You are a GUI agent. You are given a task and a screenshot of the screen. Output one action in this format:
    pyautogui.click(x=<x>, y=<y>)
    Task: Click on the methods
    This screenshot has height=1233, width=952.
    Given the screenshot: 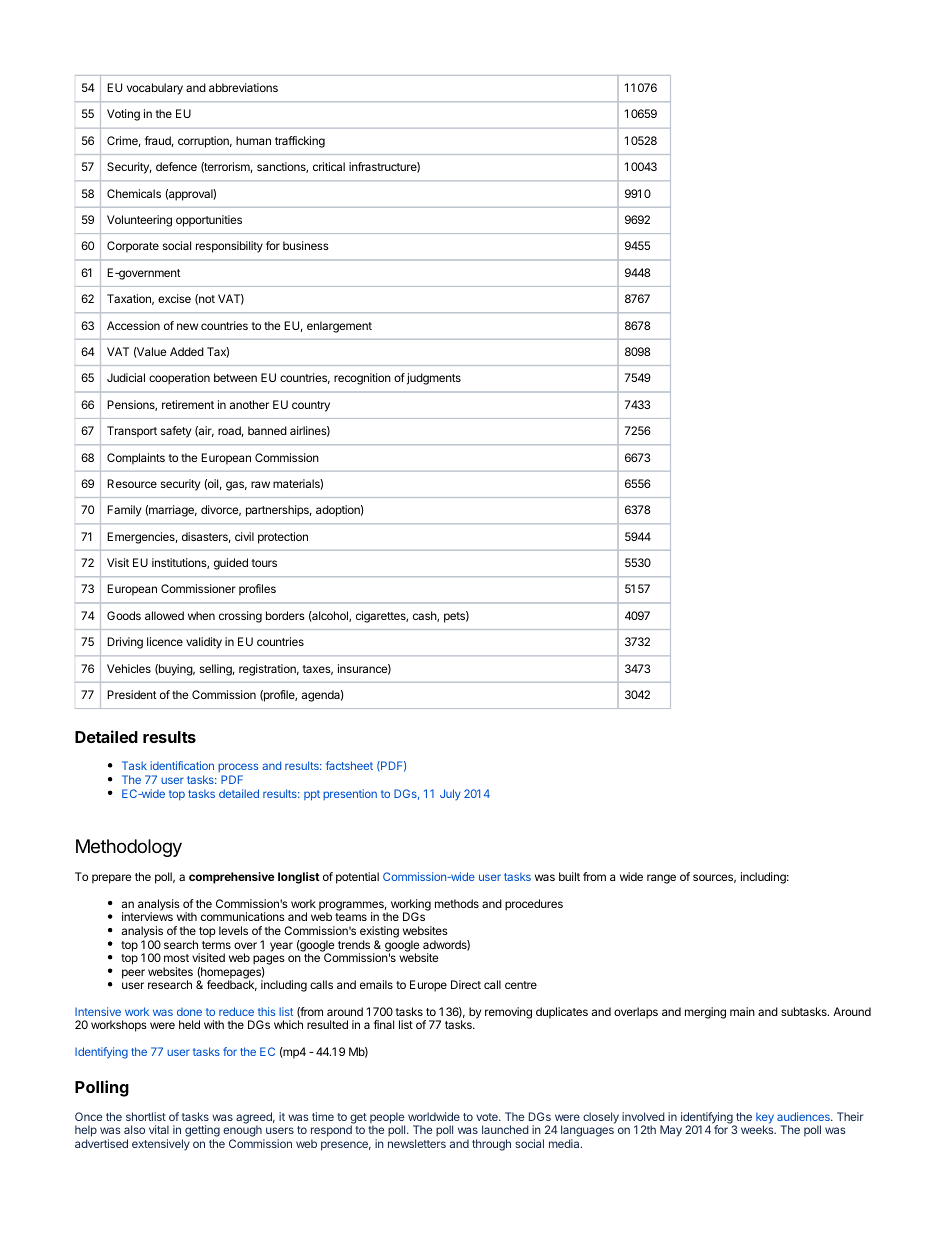 What is the action you would take?
    pyautogui.click(x=457, y=903)
